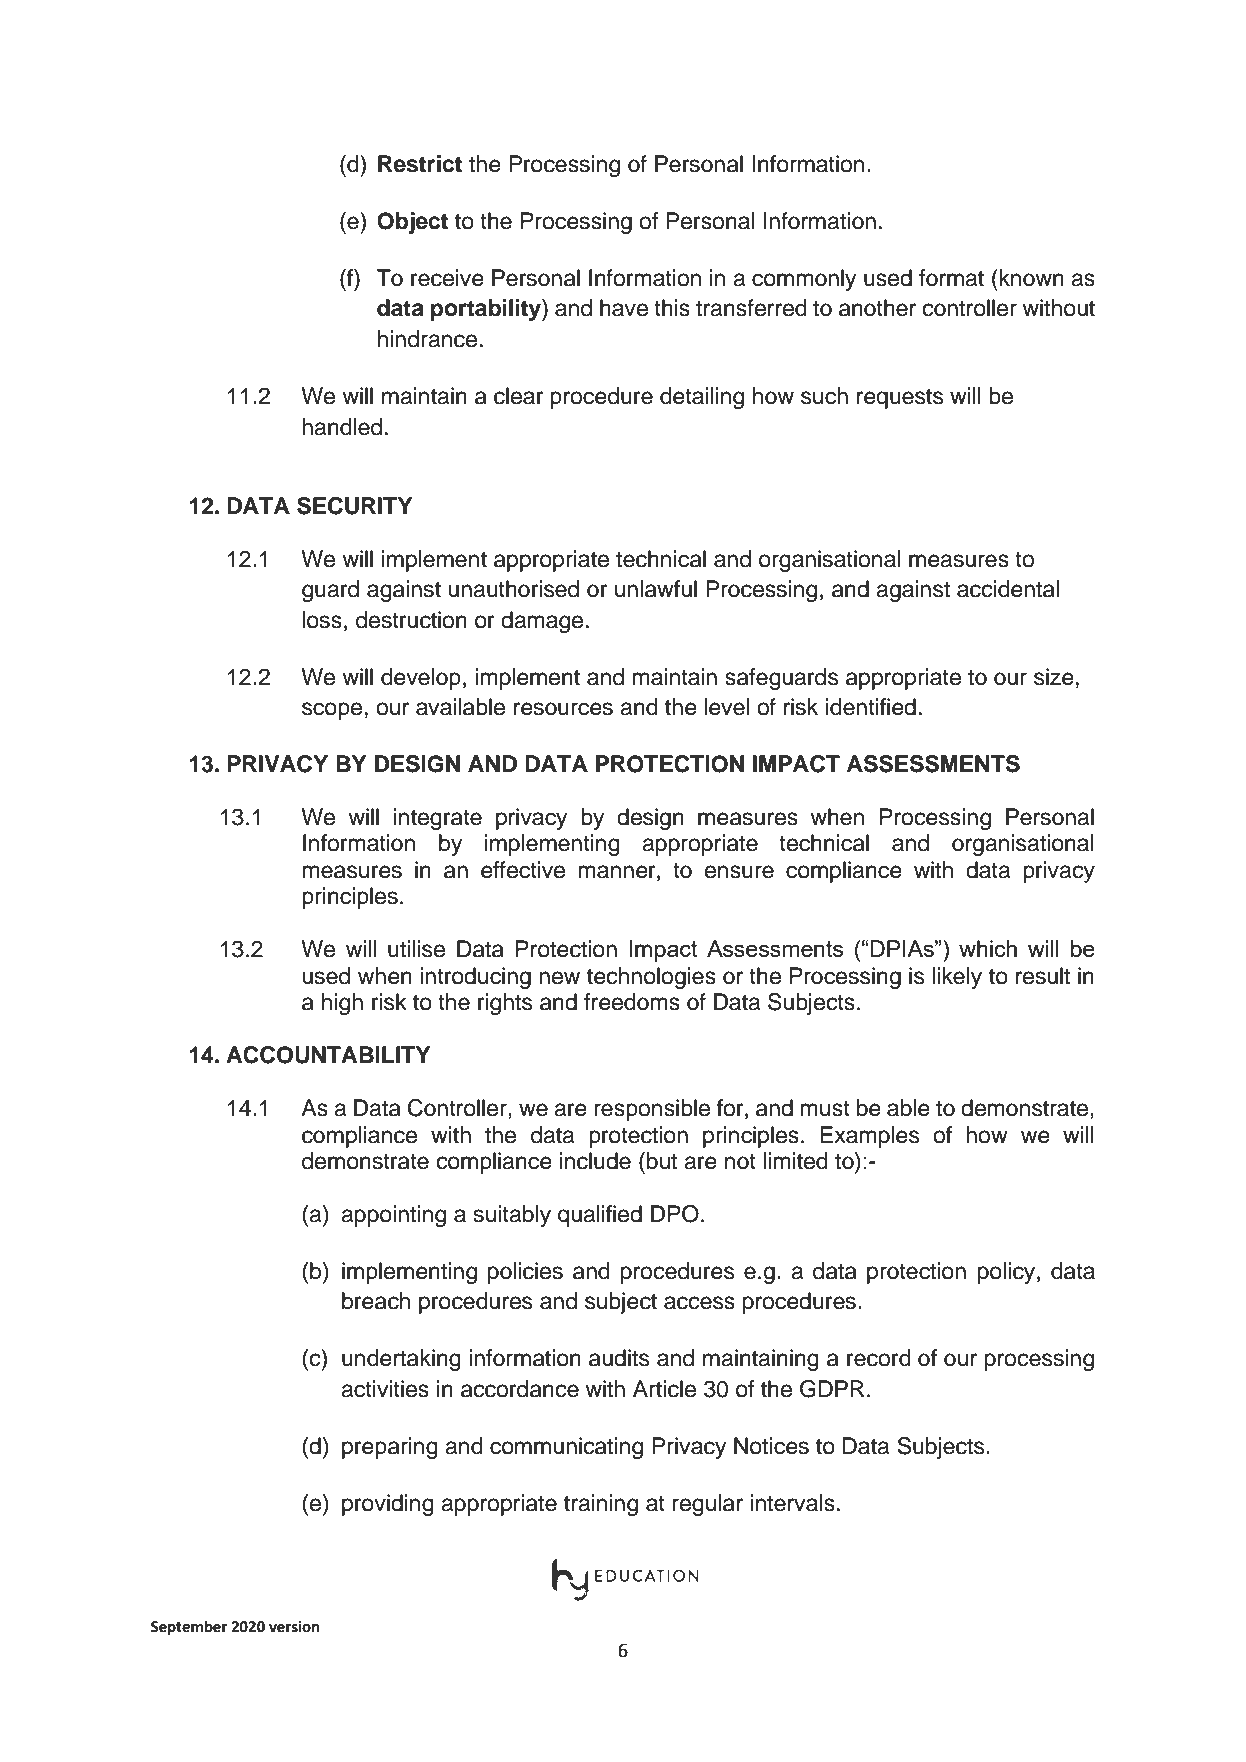  Describe the element at coordinates (294, 1627) in the screenshot. I see `version` at that location.
